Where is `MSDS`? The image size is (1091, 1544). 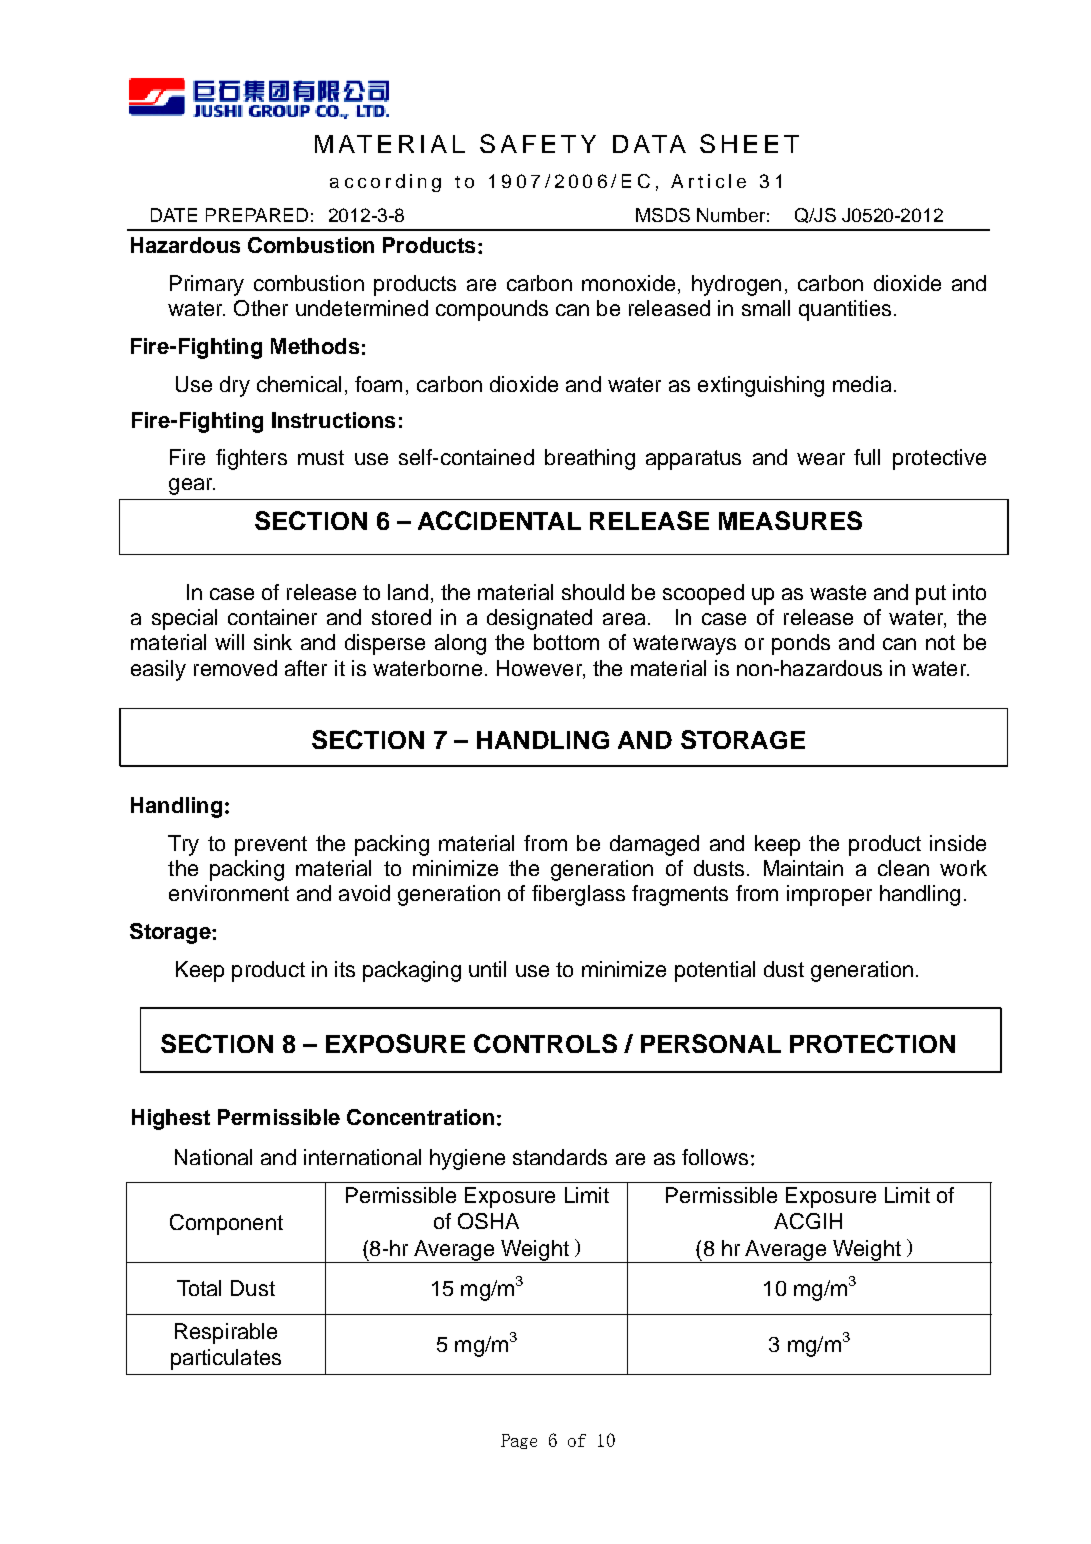
MSDS is located at coordinates (663, 215).
